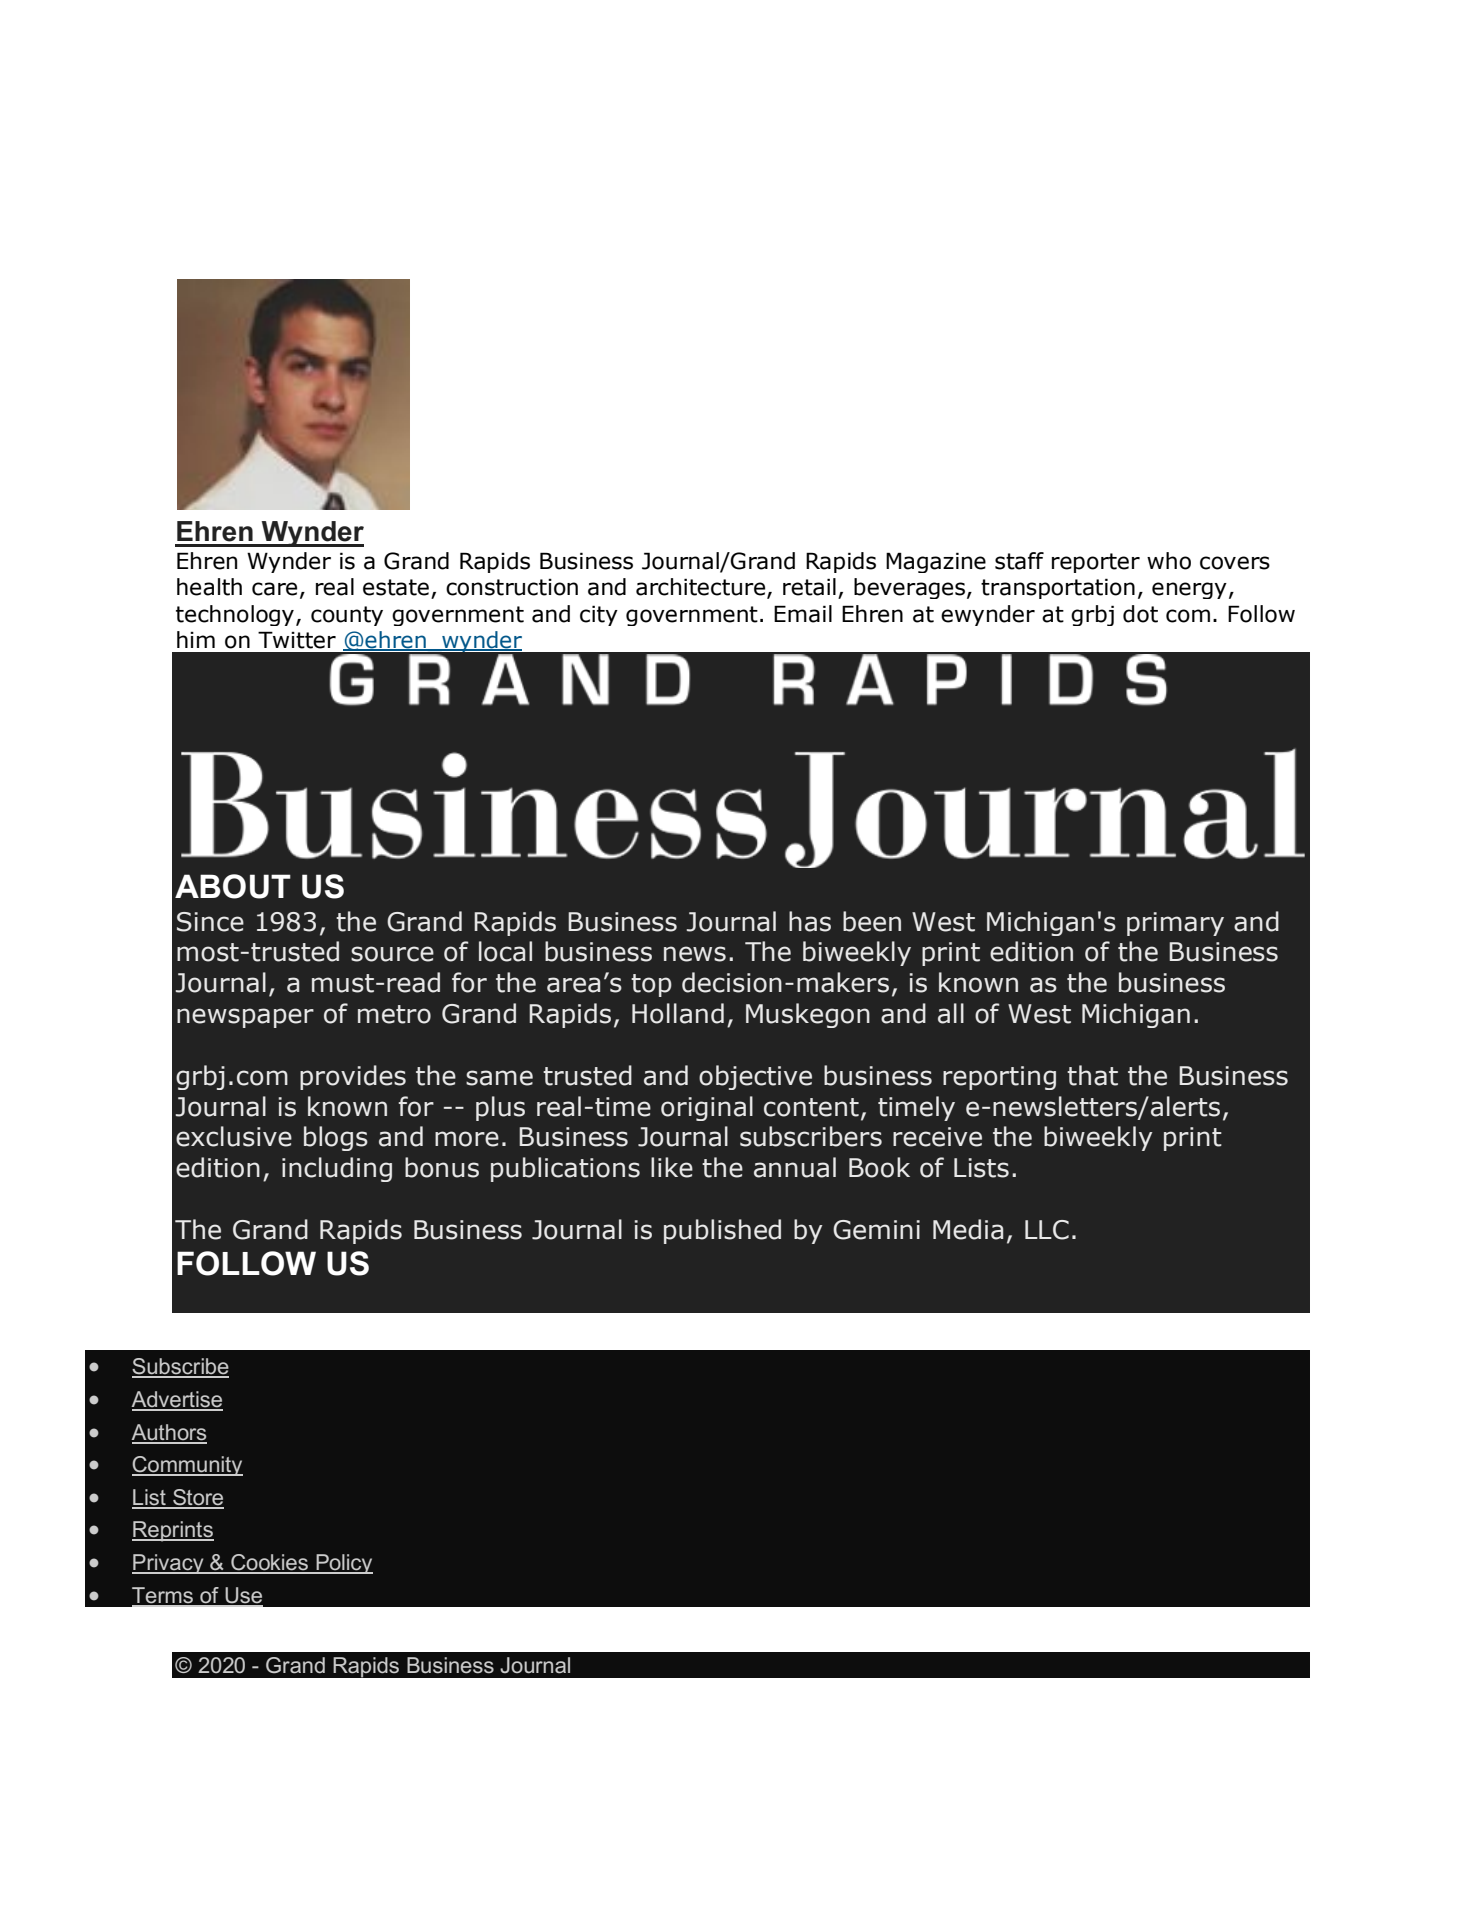  What do you see at coordinates (1047, 1230) in the page?
I see `LLC` at bounding box center [1047, 1230].
